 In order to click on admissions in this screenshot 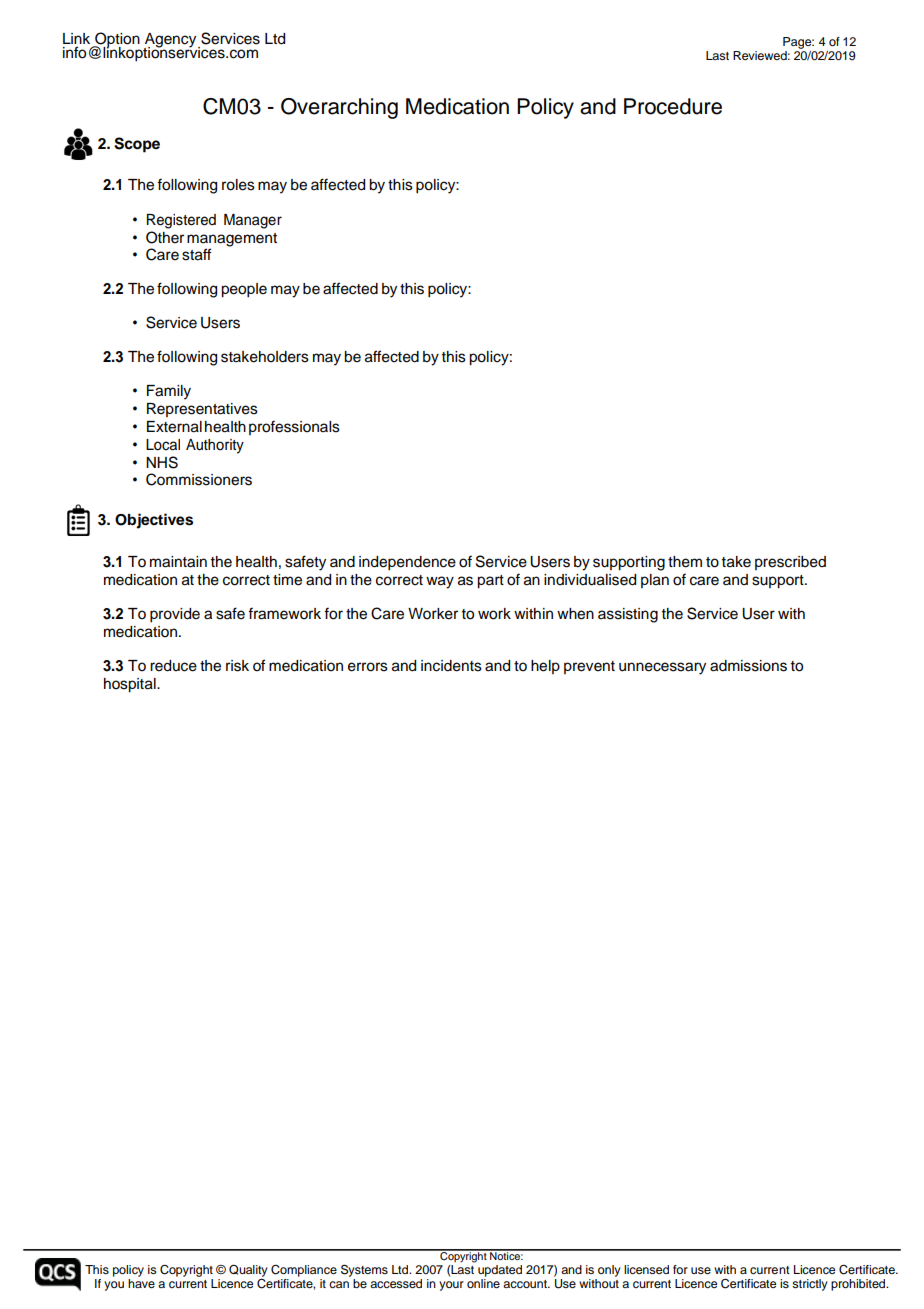, I will do `click(748, 666)`.
